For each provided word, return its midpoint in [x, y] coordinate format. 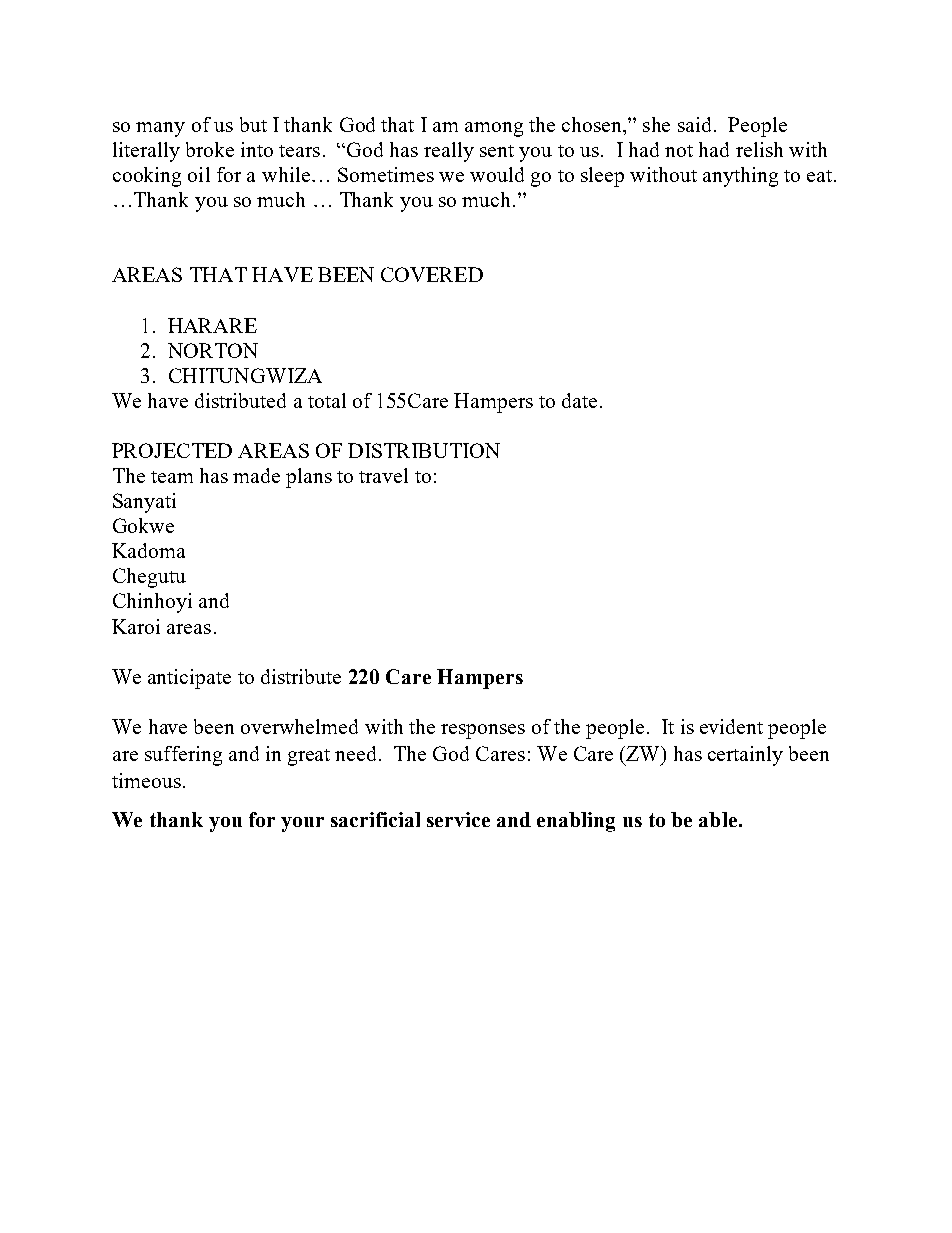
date [579, 400]
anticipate [189, 679]
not [679, 151]
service [458, 819]
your [302, 824]
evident [731, 726]
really [449, 152]
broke [210, 149]
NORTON [213, 350]
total [327, 400]
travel [383, 475]
